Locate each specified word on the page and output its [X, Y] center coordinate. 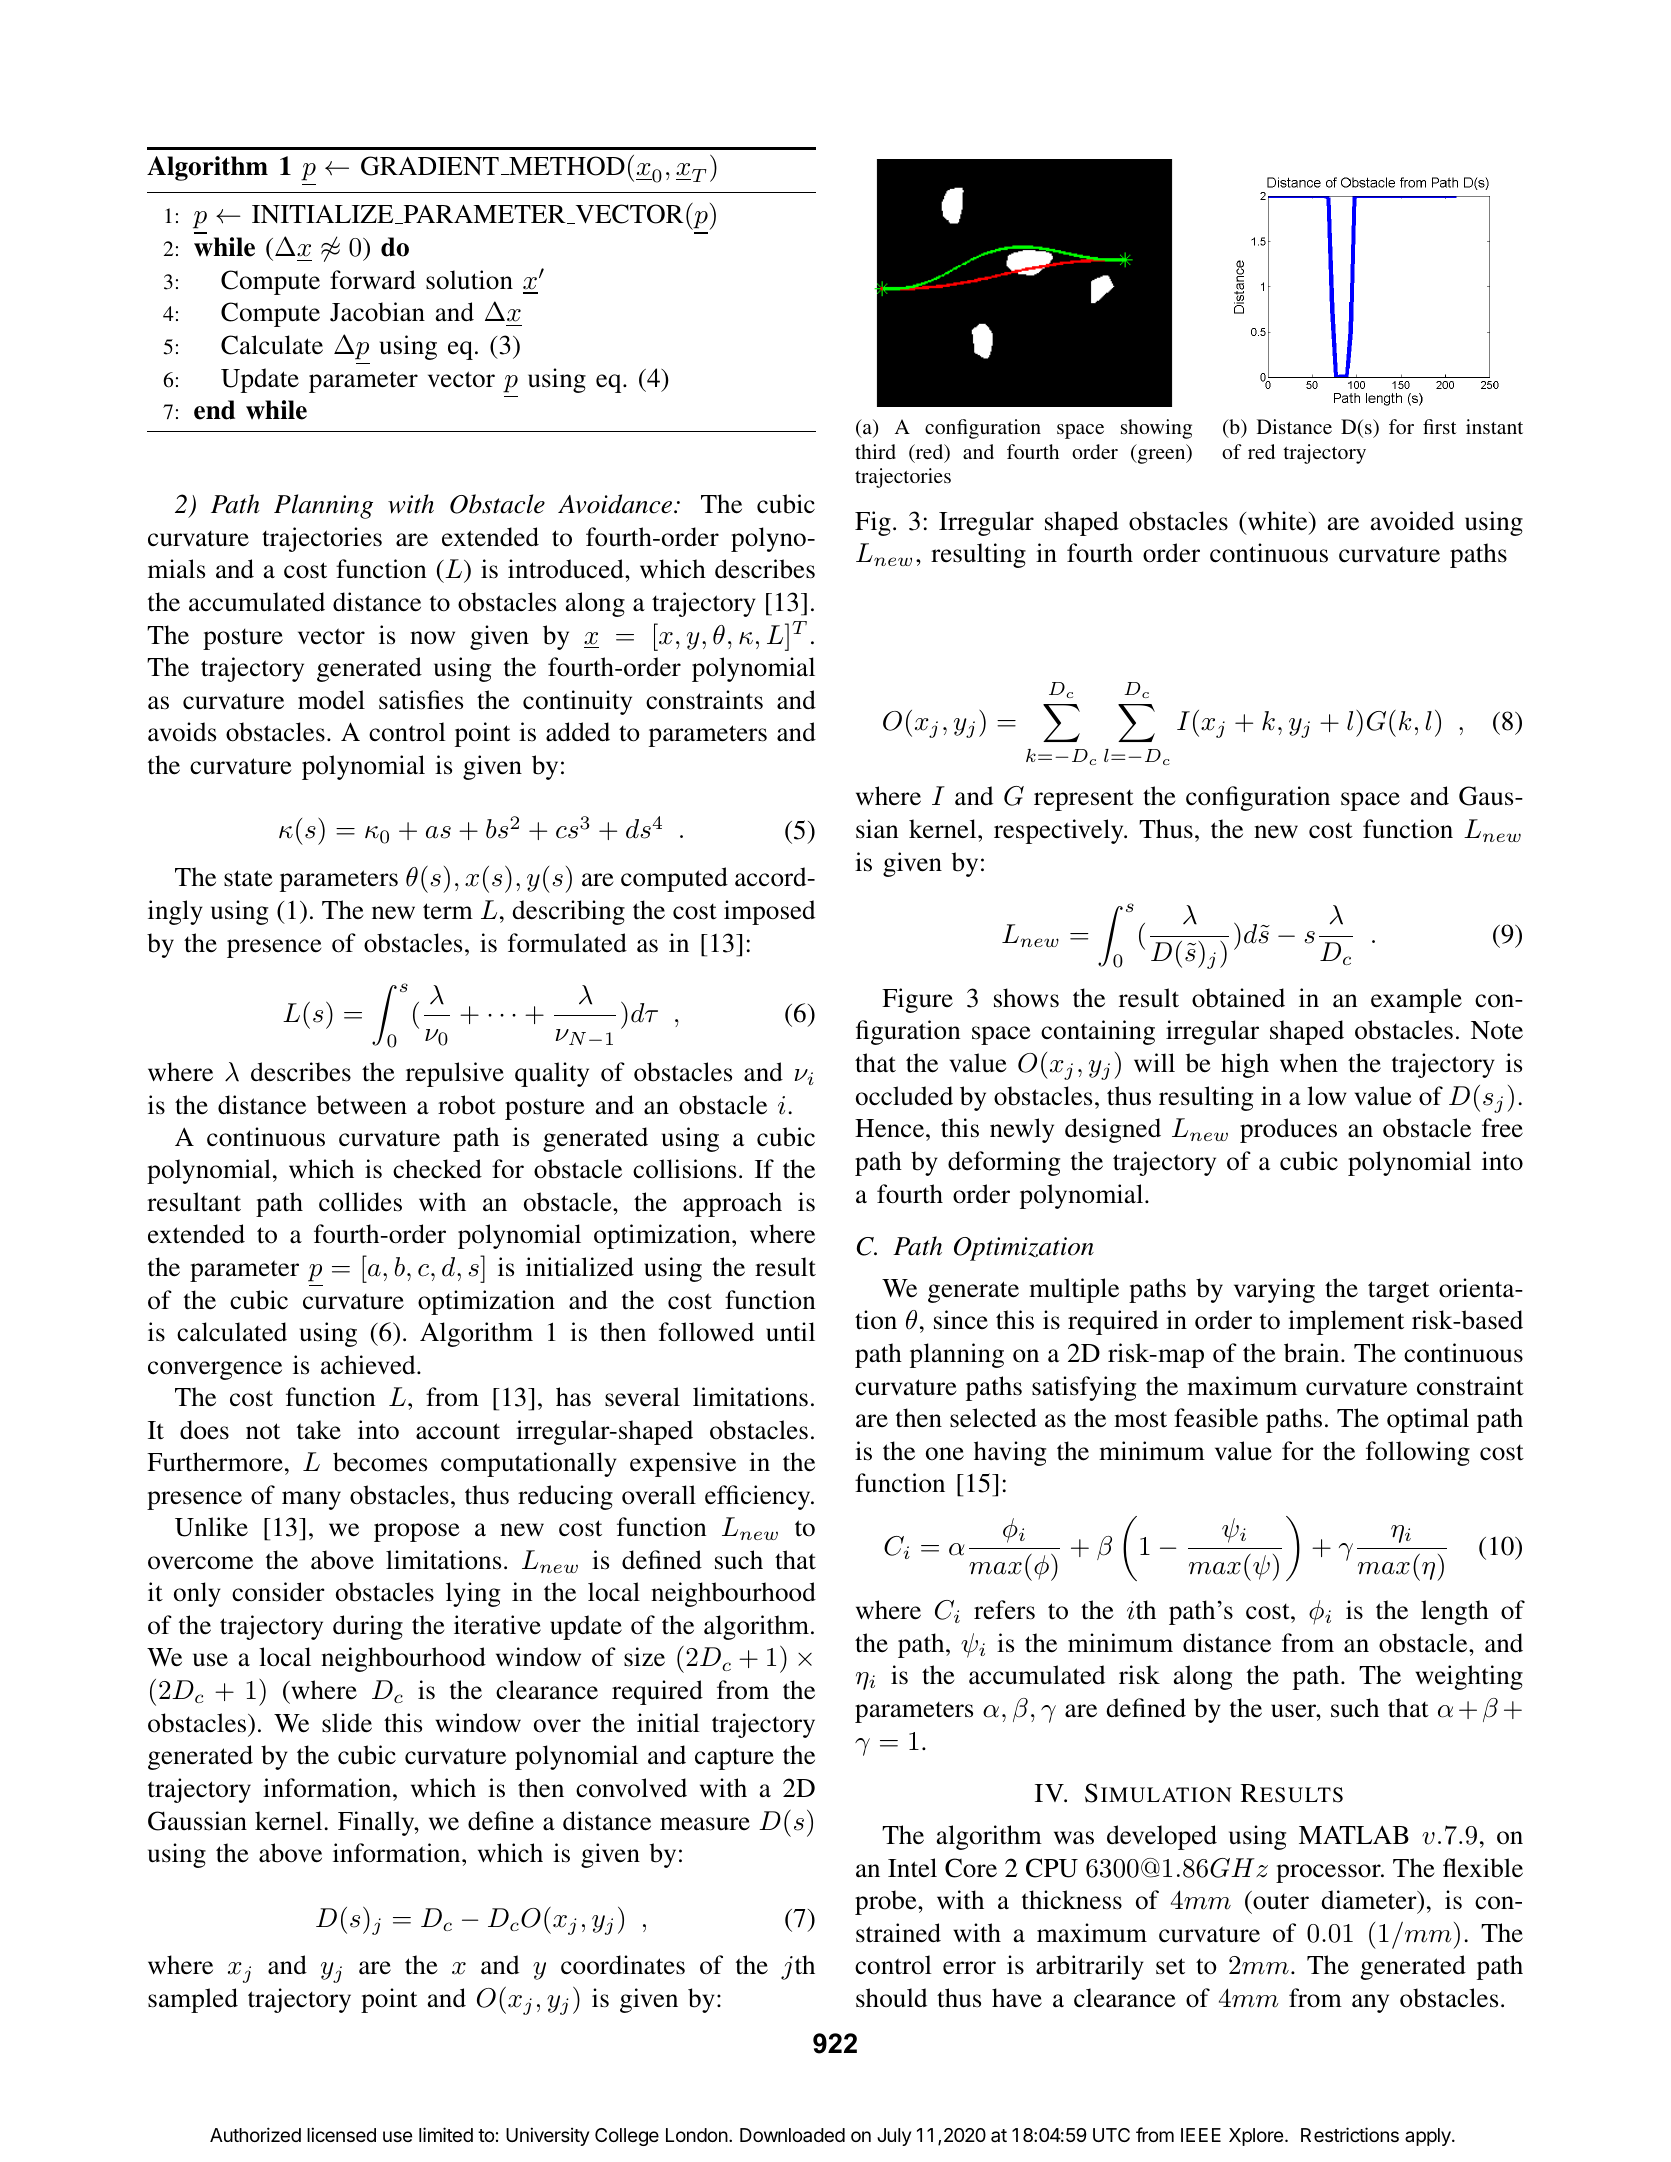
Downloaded [792, 2135]
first [1440, 426]
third [875, 451]
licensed [341, 2134]
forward [373, 280]
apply [1429, 2137]
